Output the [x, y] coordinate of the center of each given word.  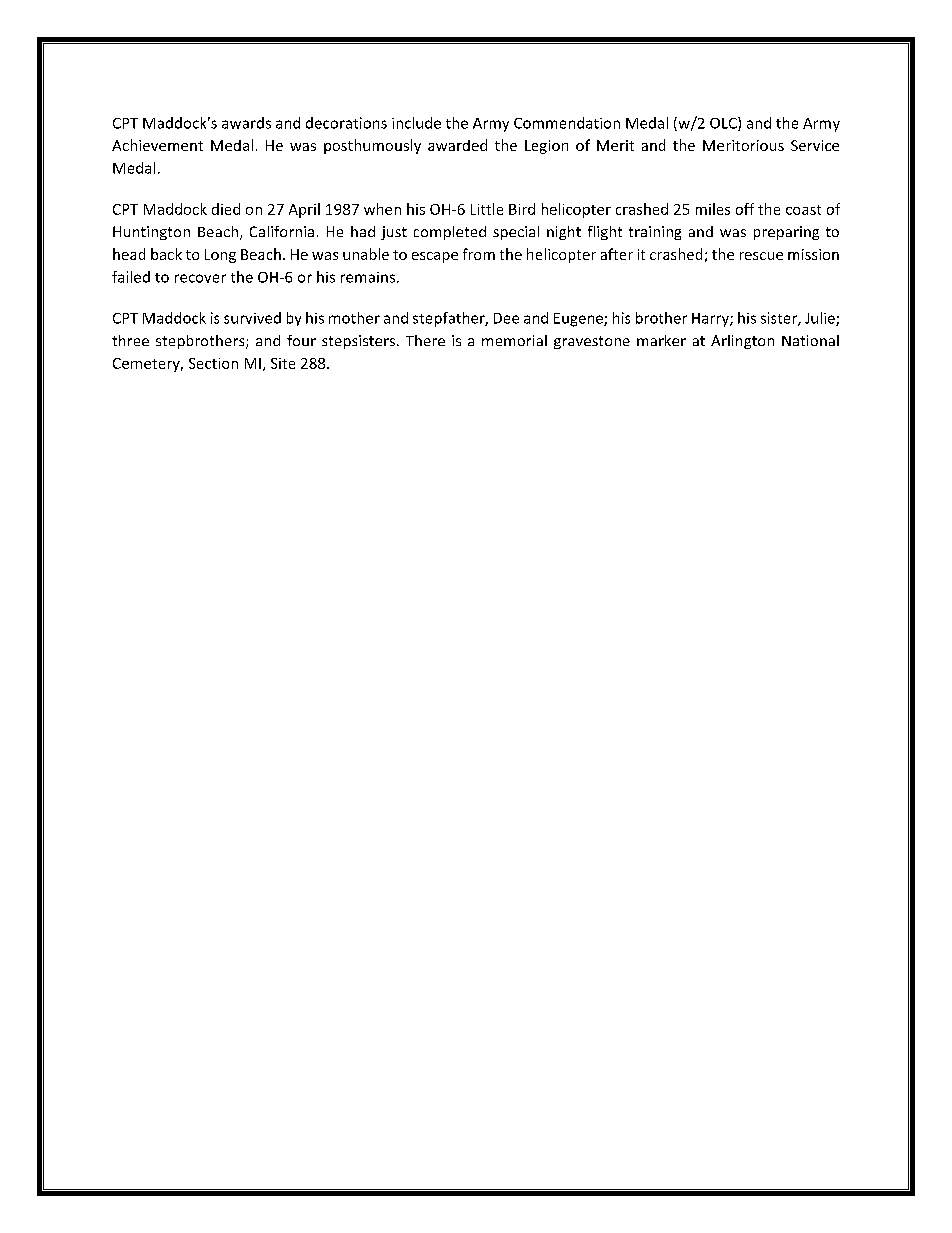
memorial [514, 340]
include [416, 123]
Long [220, 256]
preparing [786, 233]
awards [246, 123]
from [479, 254]
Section [213, 363]
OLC [724, 124]
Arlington [742, 342]
